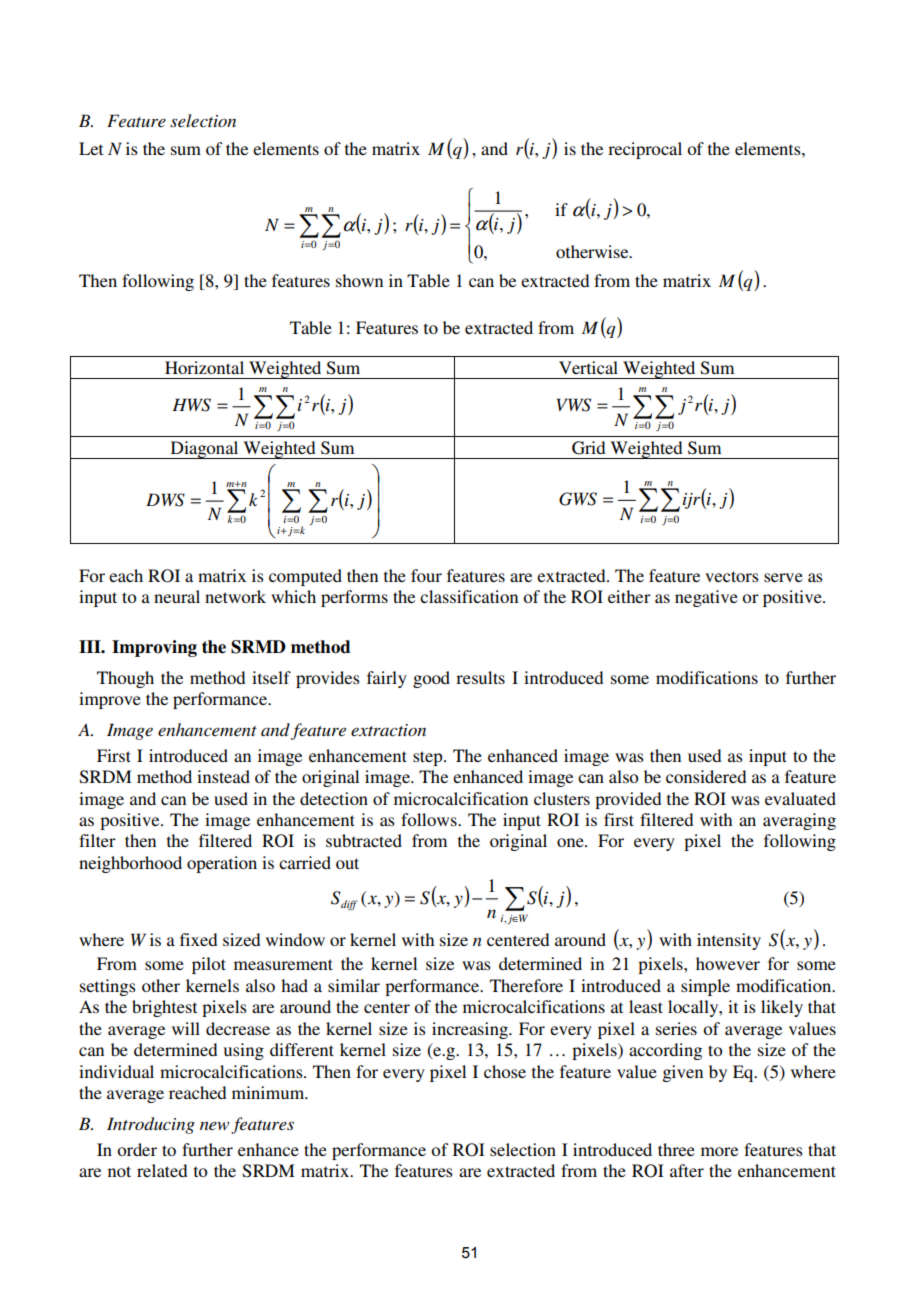 This page has height=1308, width=924. Describe the element at coordinates (359, 280) in the page. I see `shown` at that location.
